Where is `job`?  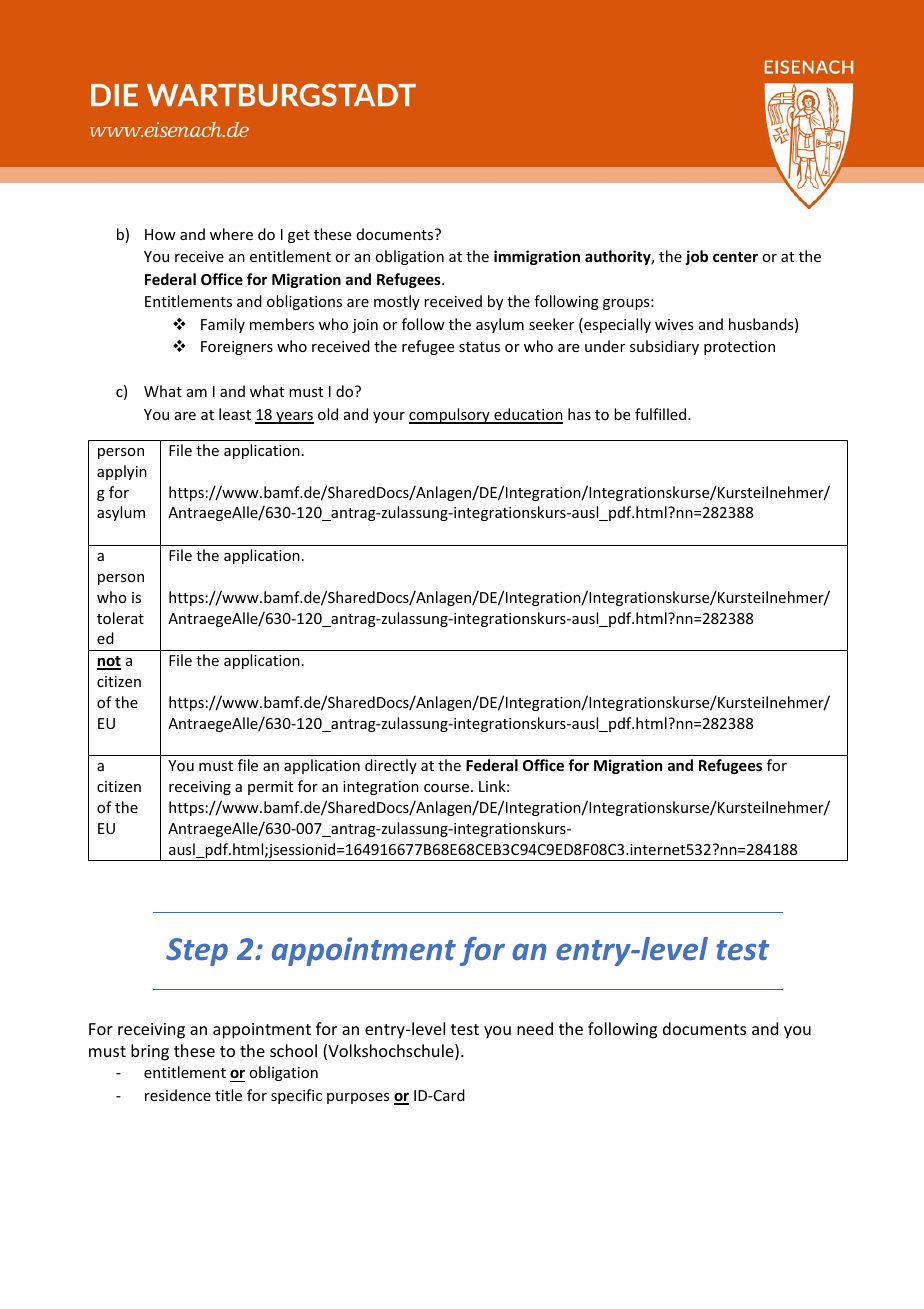
job is located at coordinates (696, 257).
